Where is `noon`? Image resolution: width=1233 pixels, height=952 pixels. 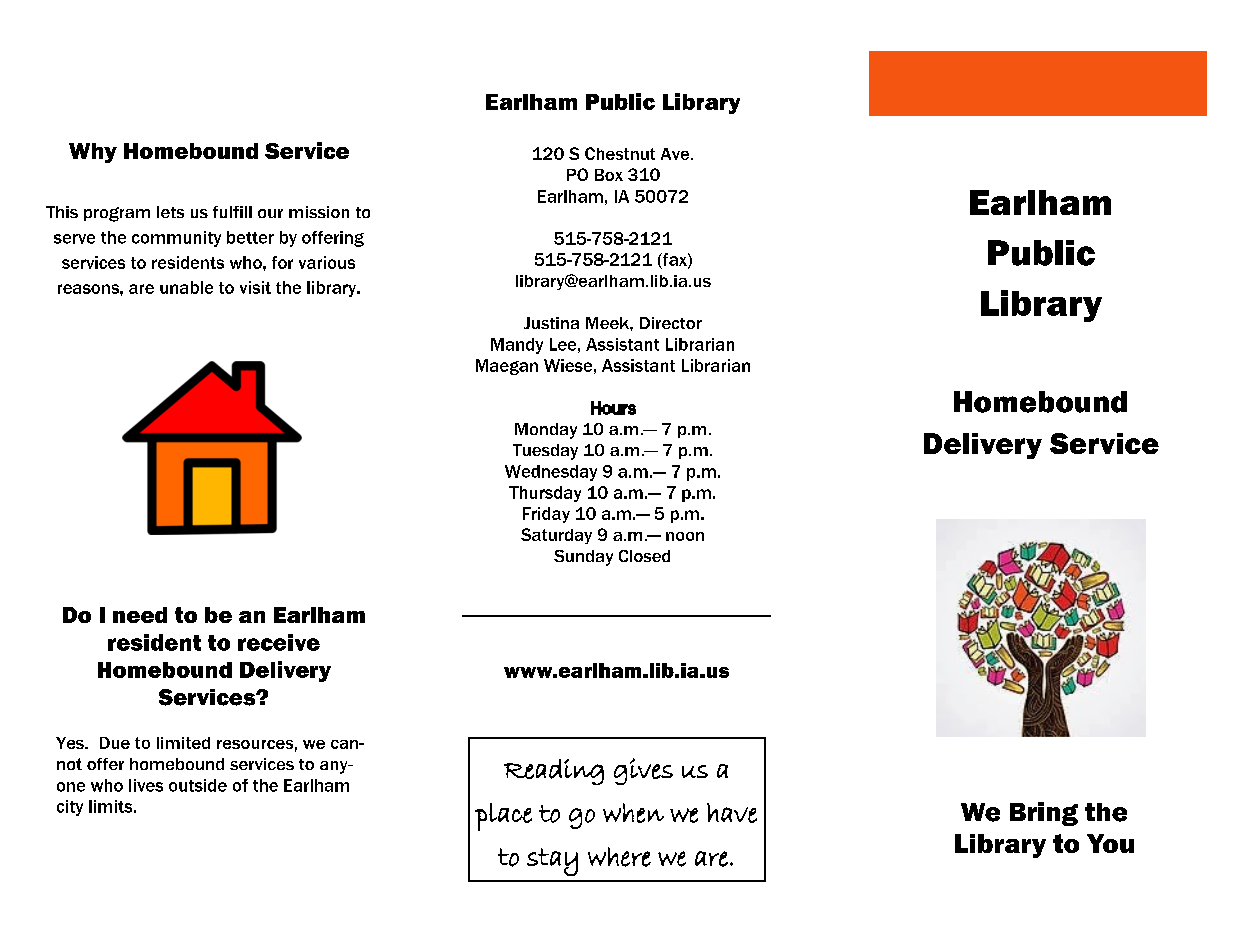
noon is located at coordinates (685, 536).
